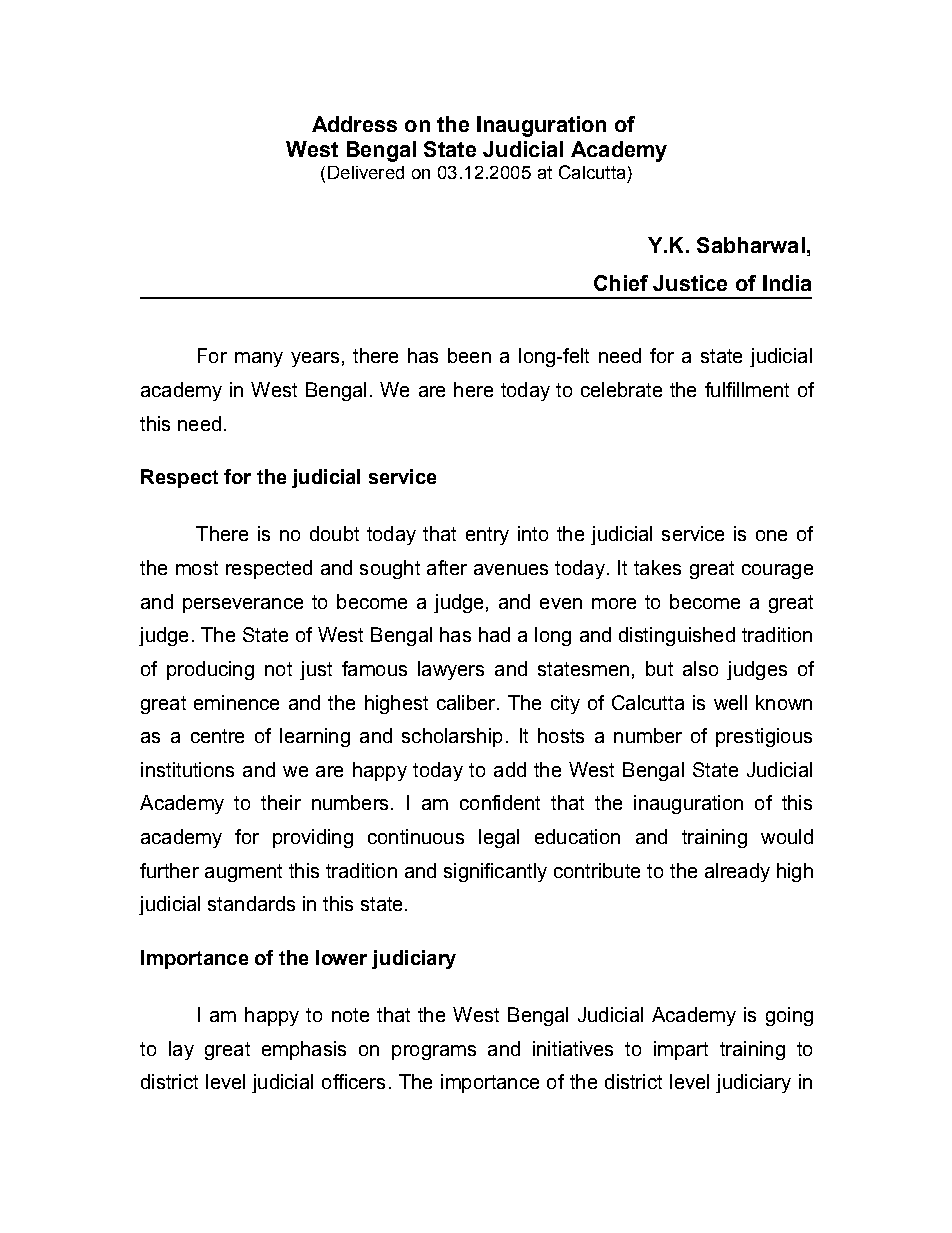  Describe the element at coordinates (354, 124) in the image. I see `Address` at that location.
